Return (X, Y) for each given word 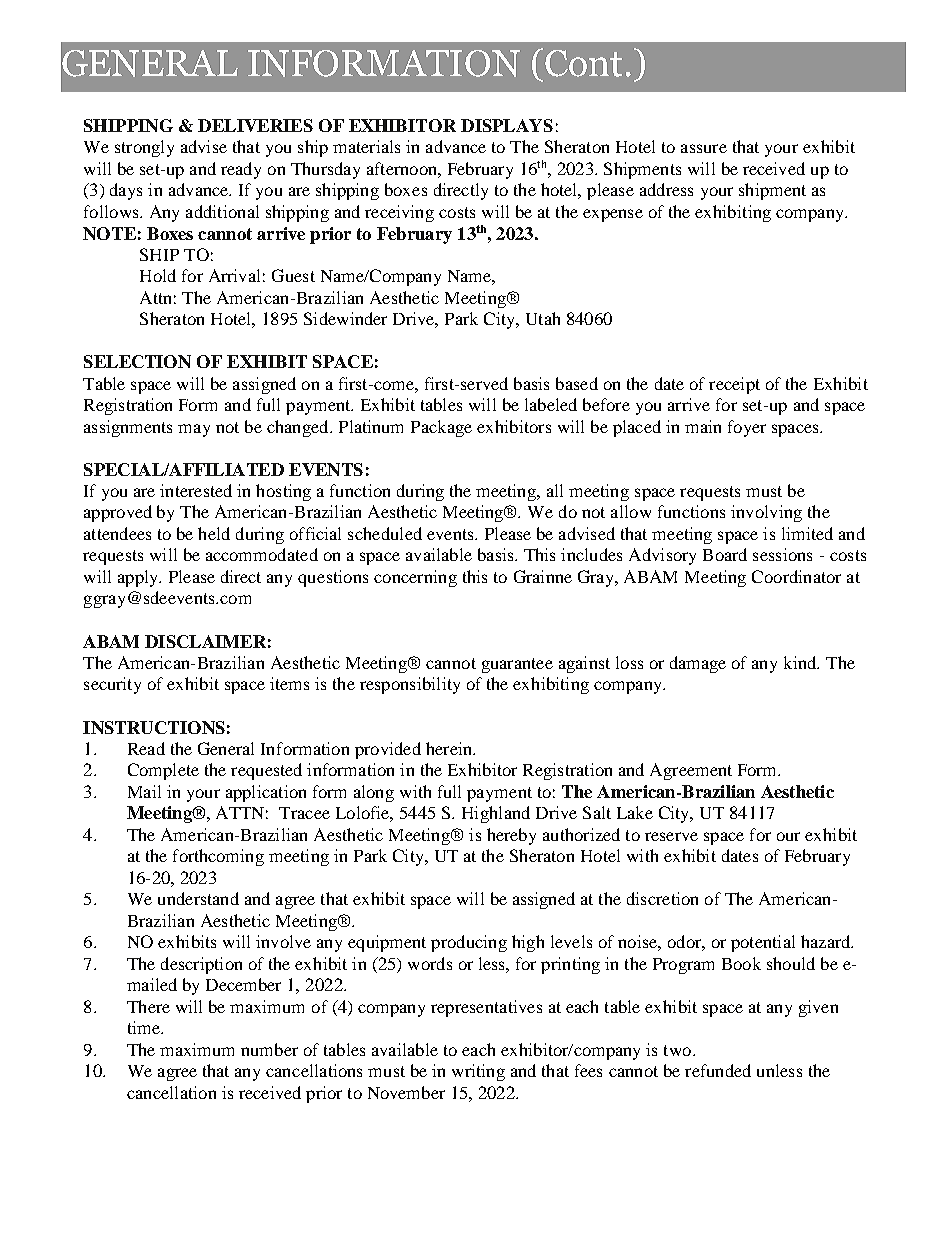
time (145, 1027)
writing (478, 1072)
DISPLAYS (507, 125)
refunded (718, 1070)
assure (704, 148)
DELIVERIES (255, 125)
